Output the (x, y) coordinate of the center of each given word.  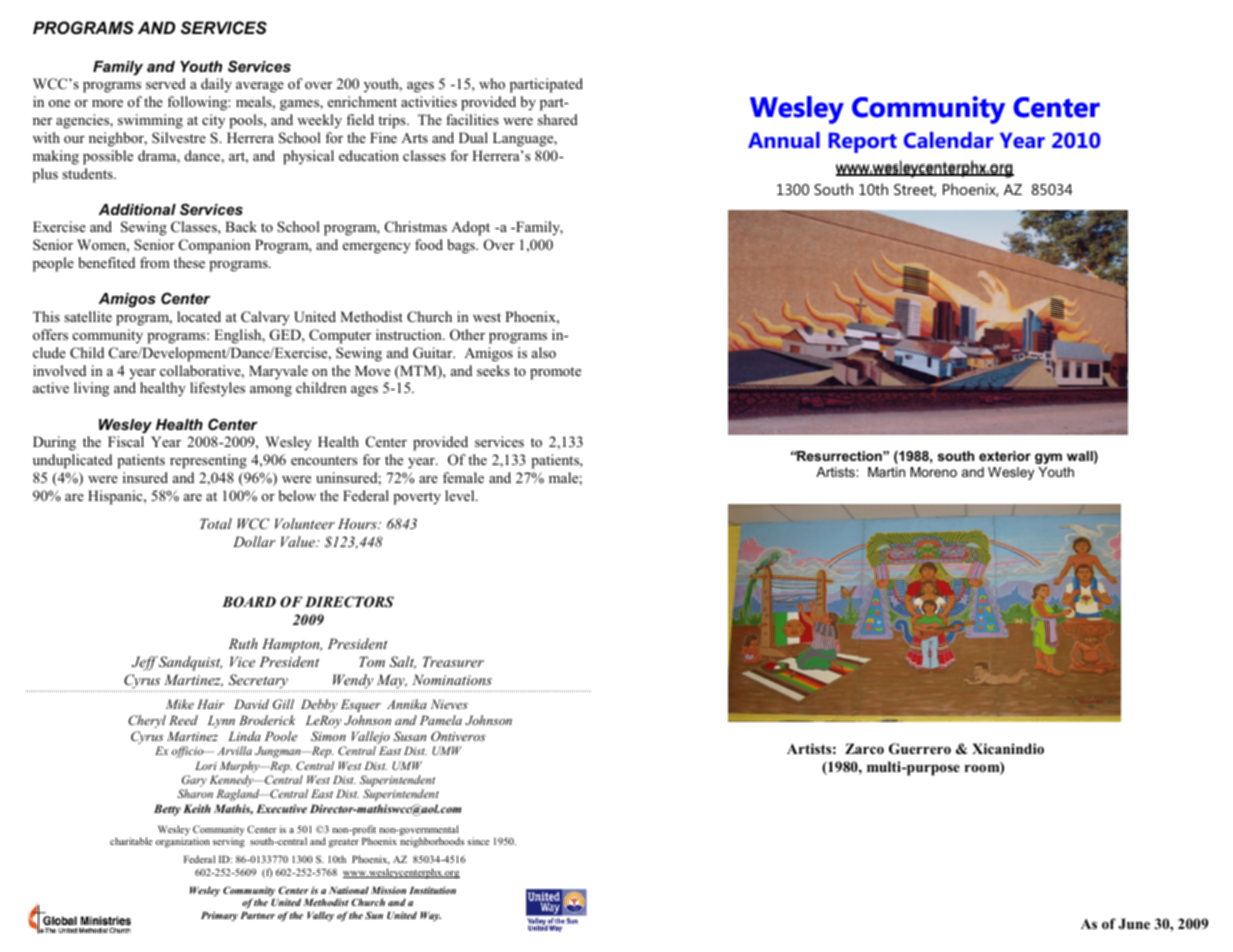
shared (558, 119)
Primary (219, 917)
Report (863, 142)
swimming (150, 121)
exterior (1005, 456)
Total (216, 523)
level (461, 495)
